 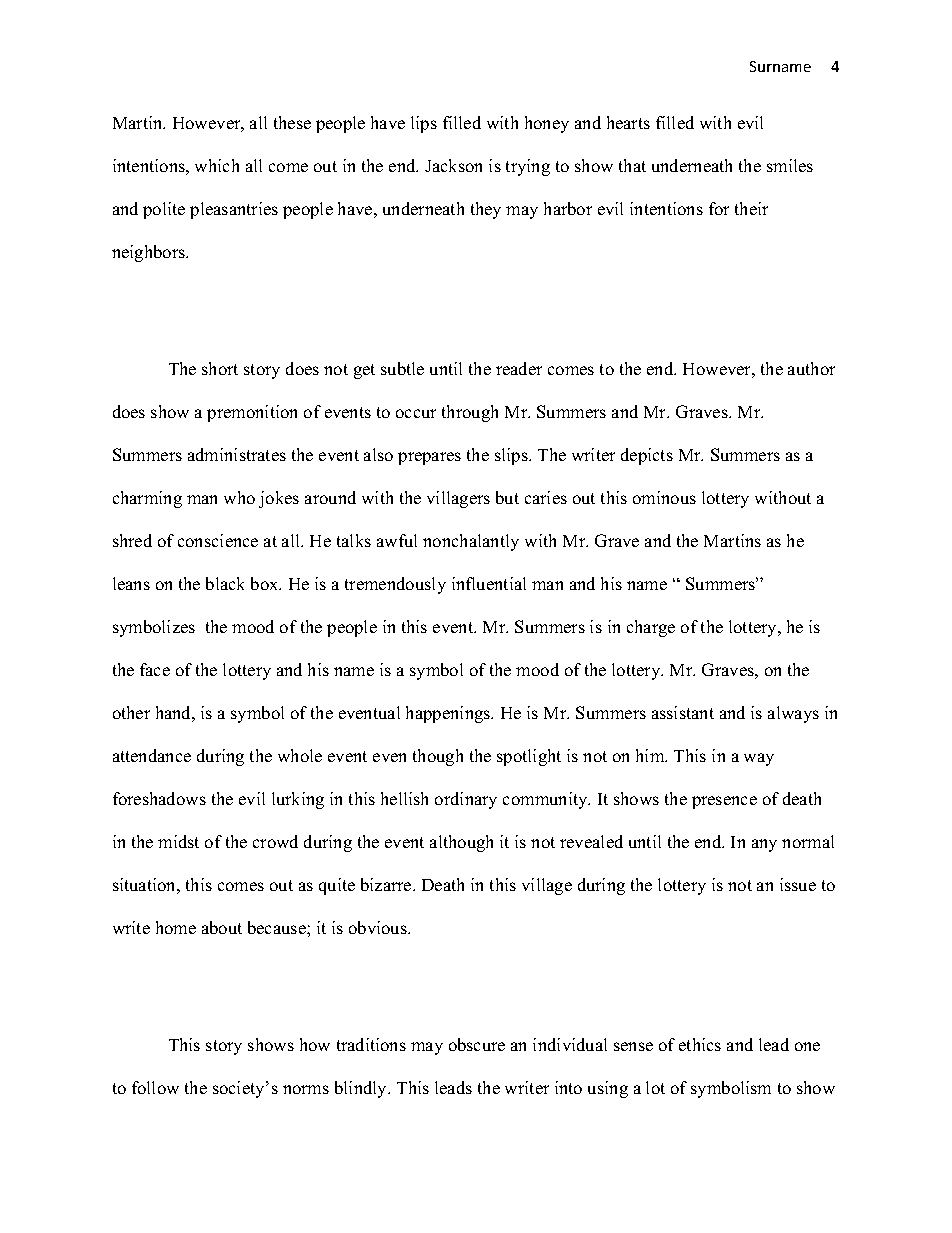 What do you see at coordinates (155, 1087) in the image?
I see `follow` at bounding box center [155, 1087].
